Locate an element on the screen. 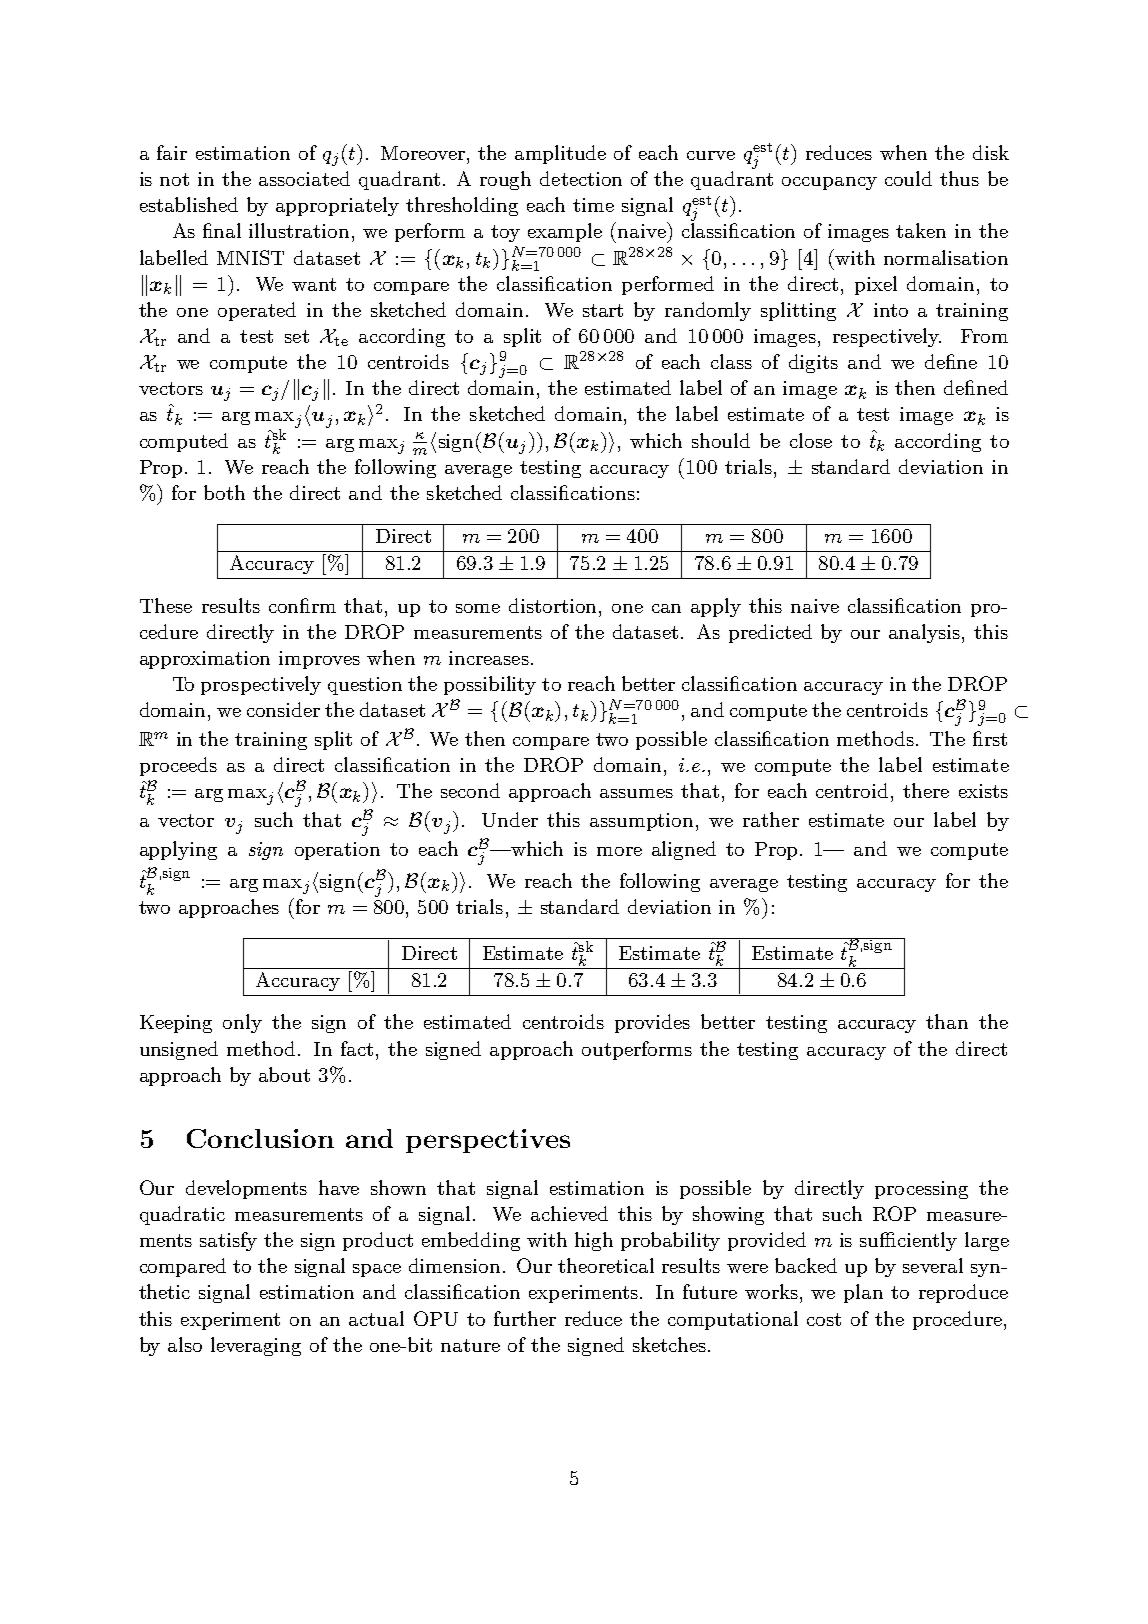 This screenshot has height=1624, width=1148. provides is located at coordinates (652, 1023).
